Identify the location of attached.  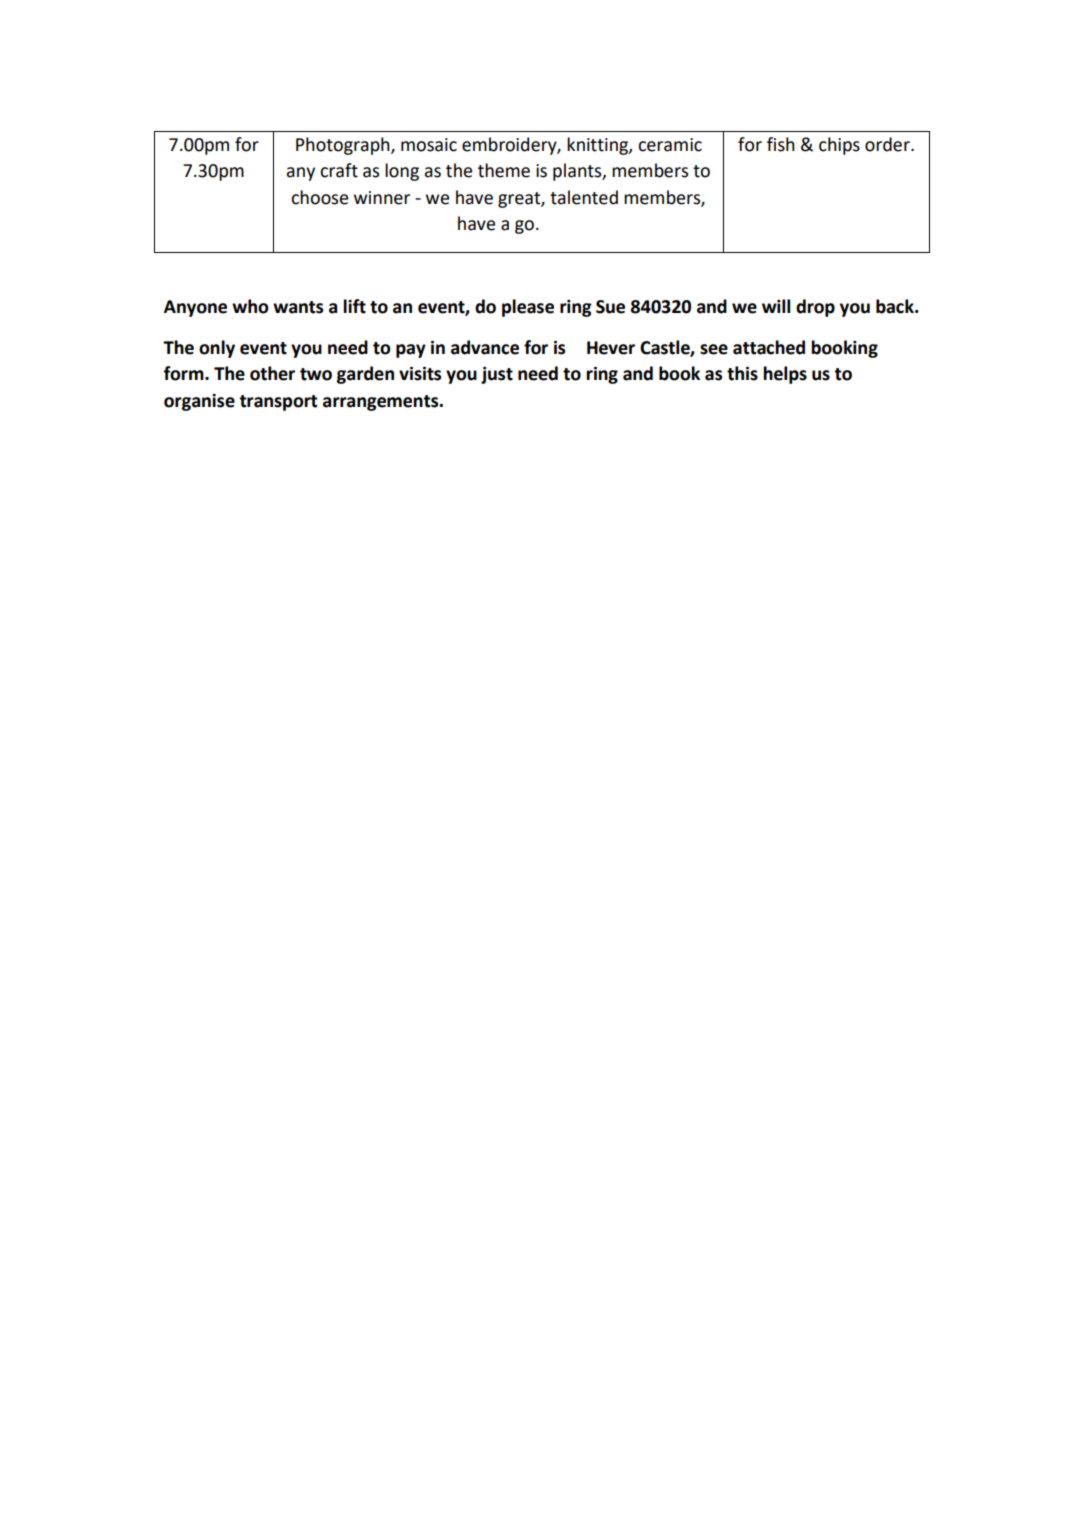
(769, 347).
